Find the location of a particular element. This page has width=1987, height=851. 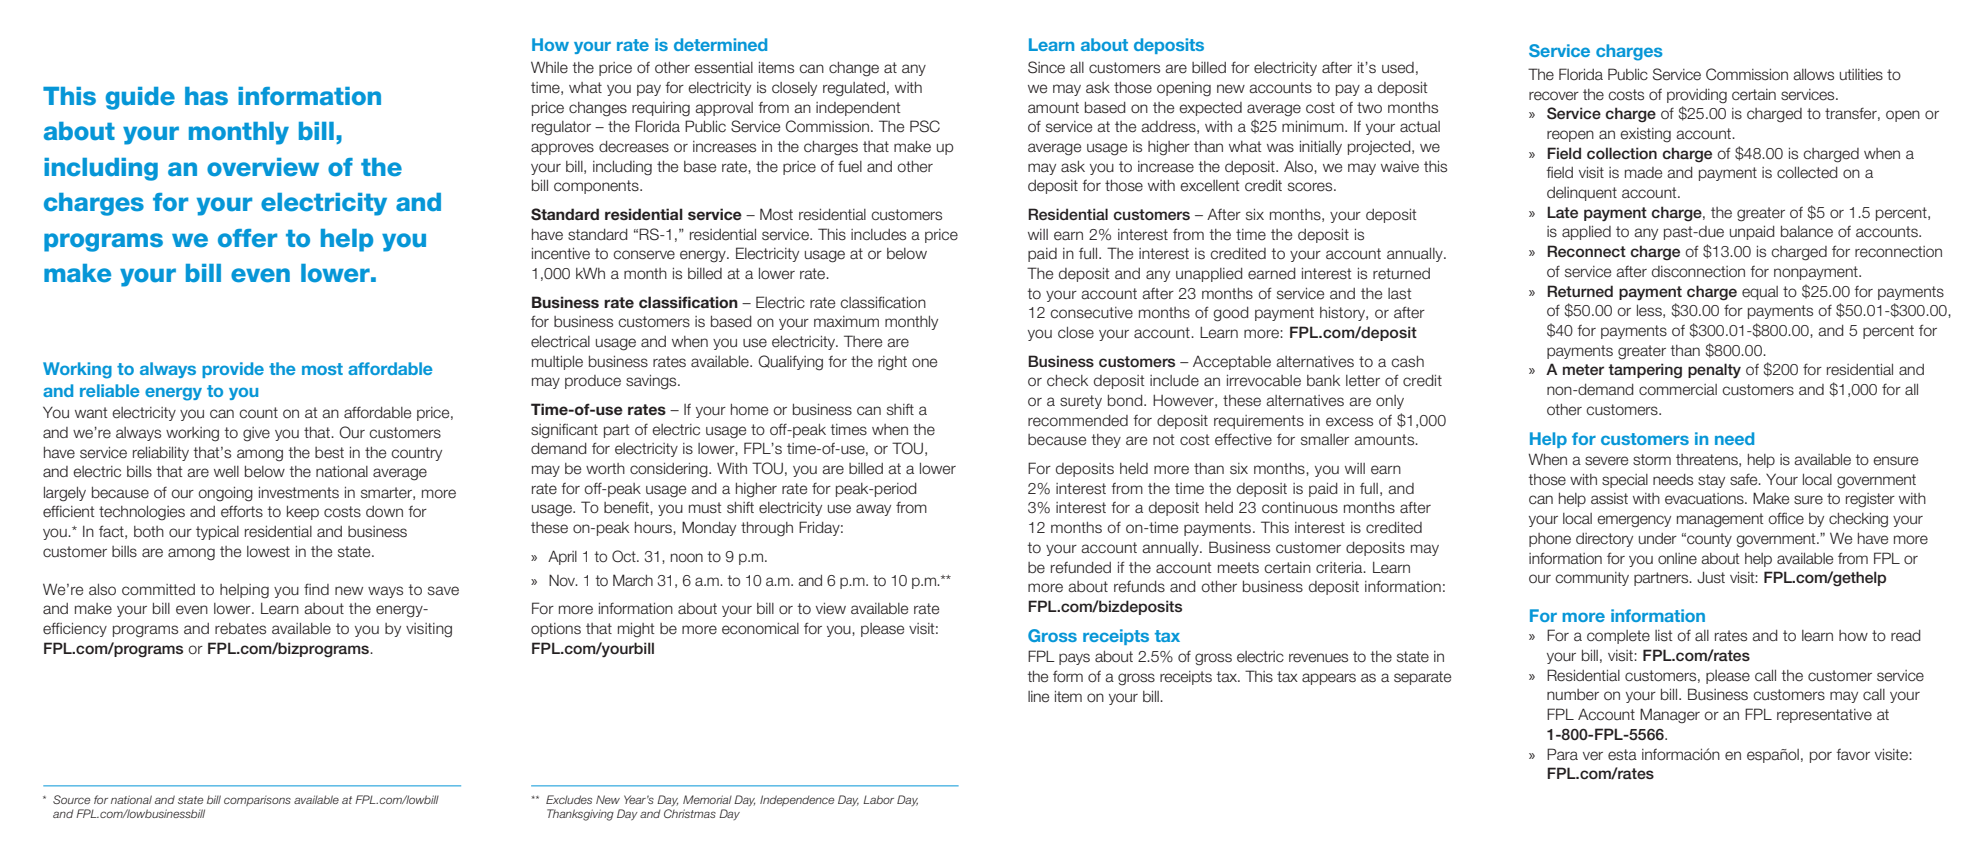

recommended is located at coordinates (1078, 421).
